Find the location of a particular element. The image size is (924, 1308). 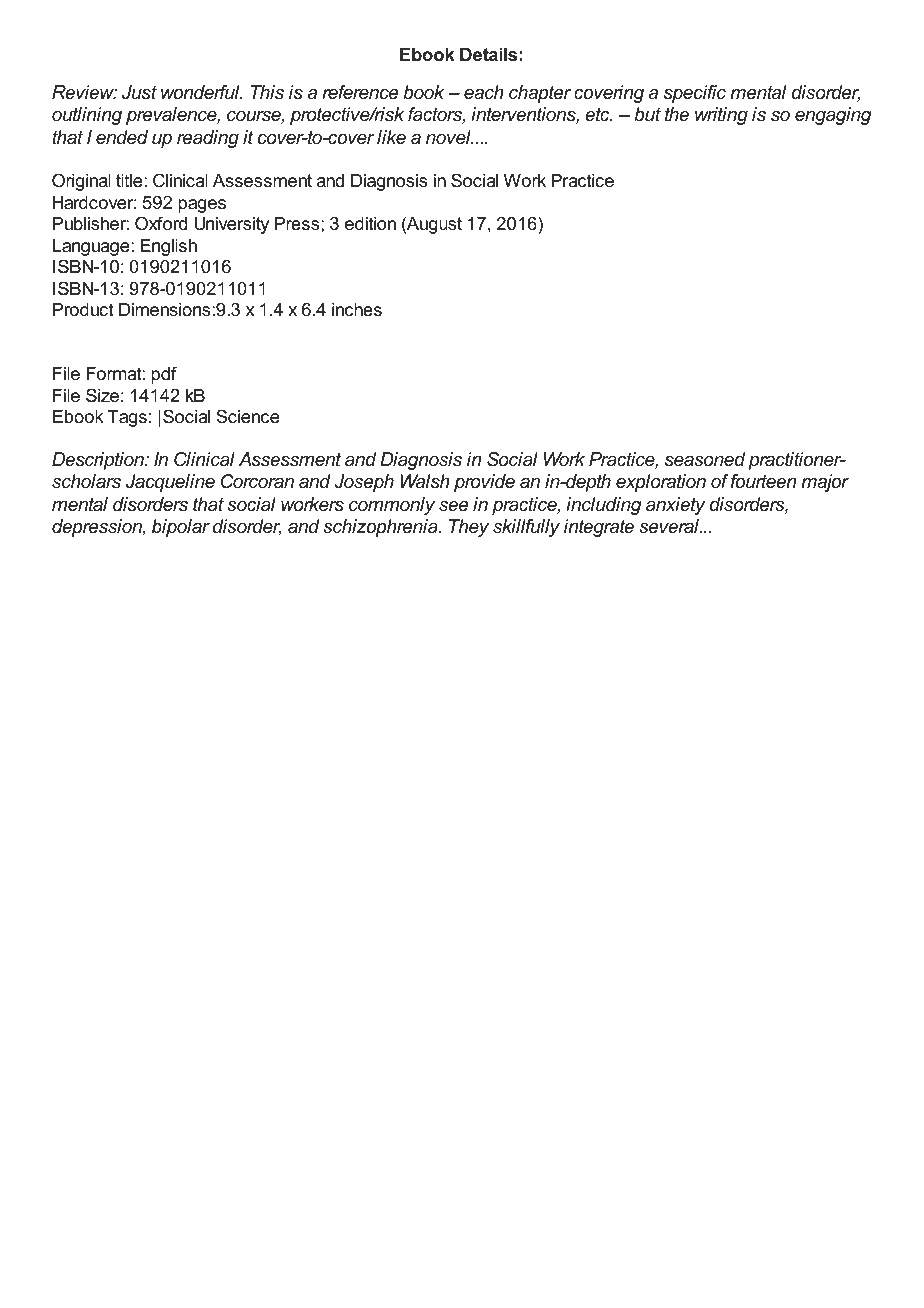

inches is located at coordinates (357, 309).
